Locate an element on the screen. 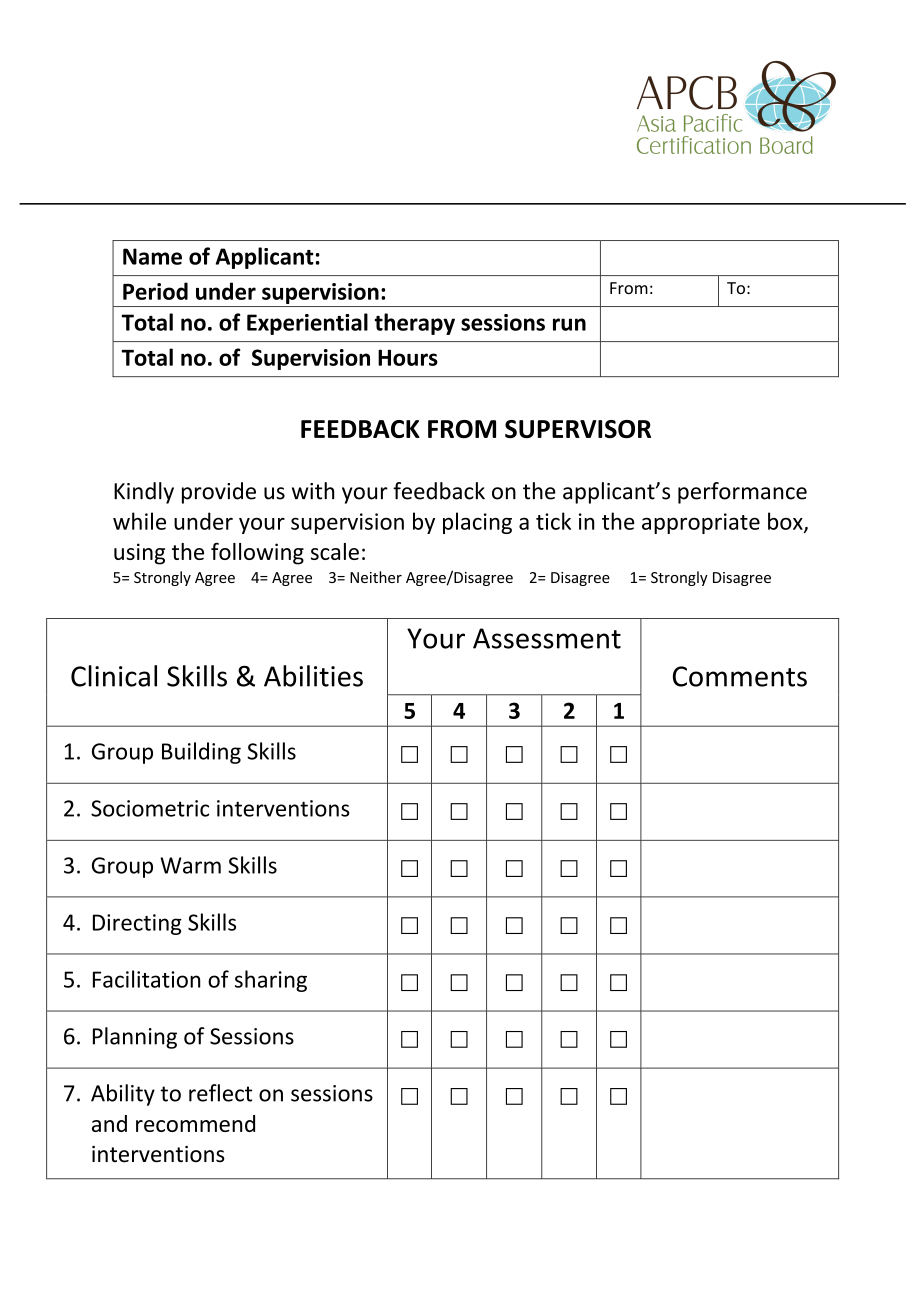  therapy is located at coordinates (415, 324).
